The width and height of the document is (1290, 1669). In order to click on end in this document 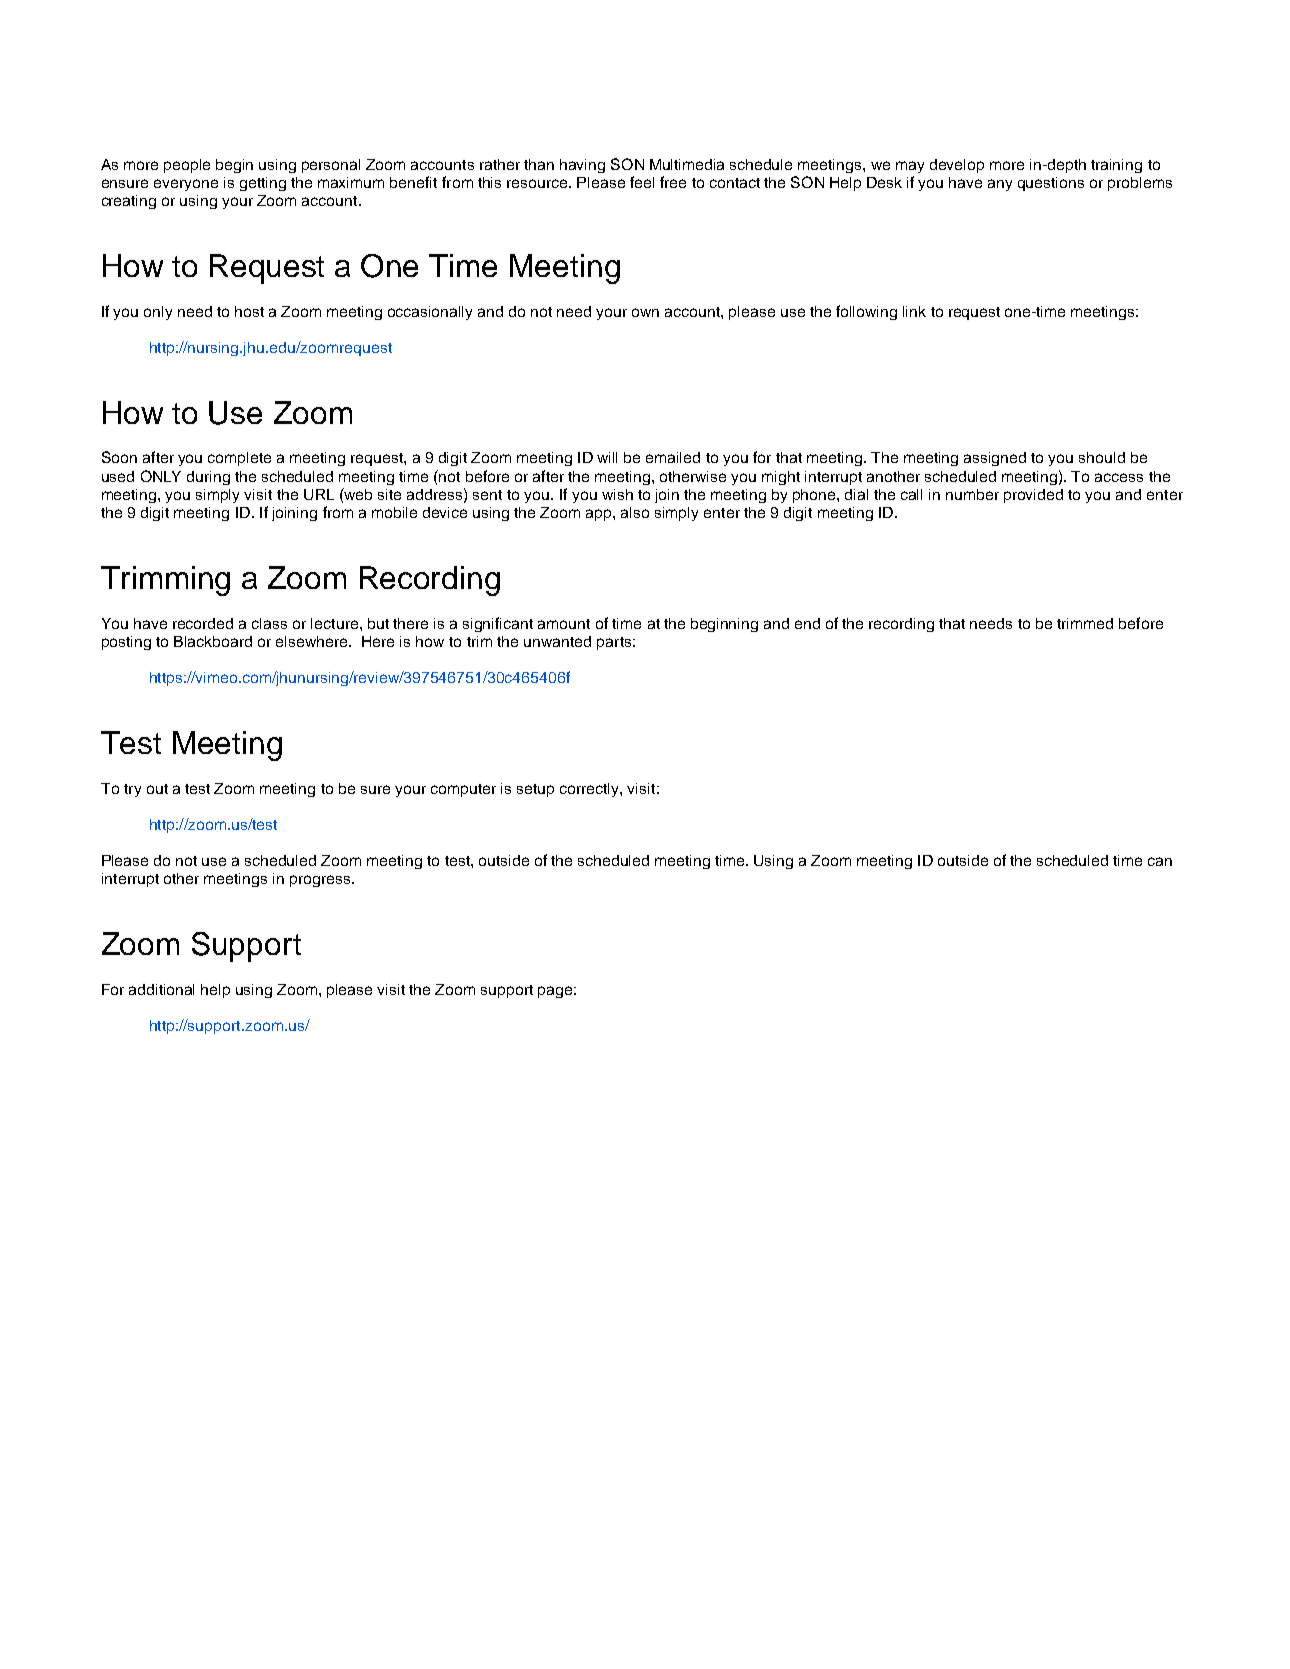, I will do `click(807, 623)`.
